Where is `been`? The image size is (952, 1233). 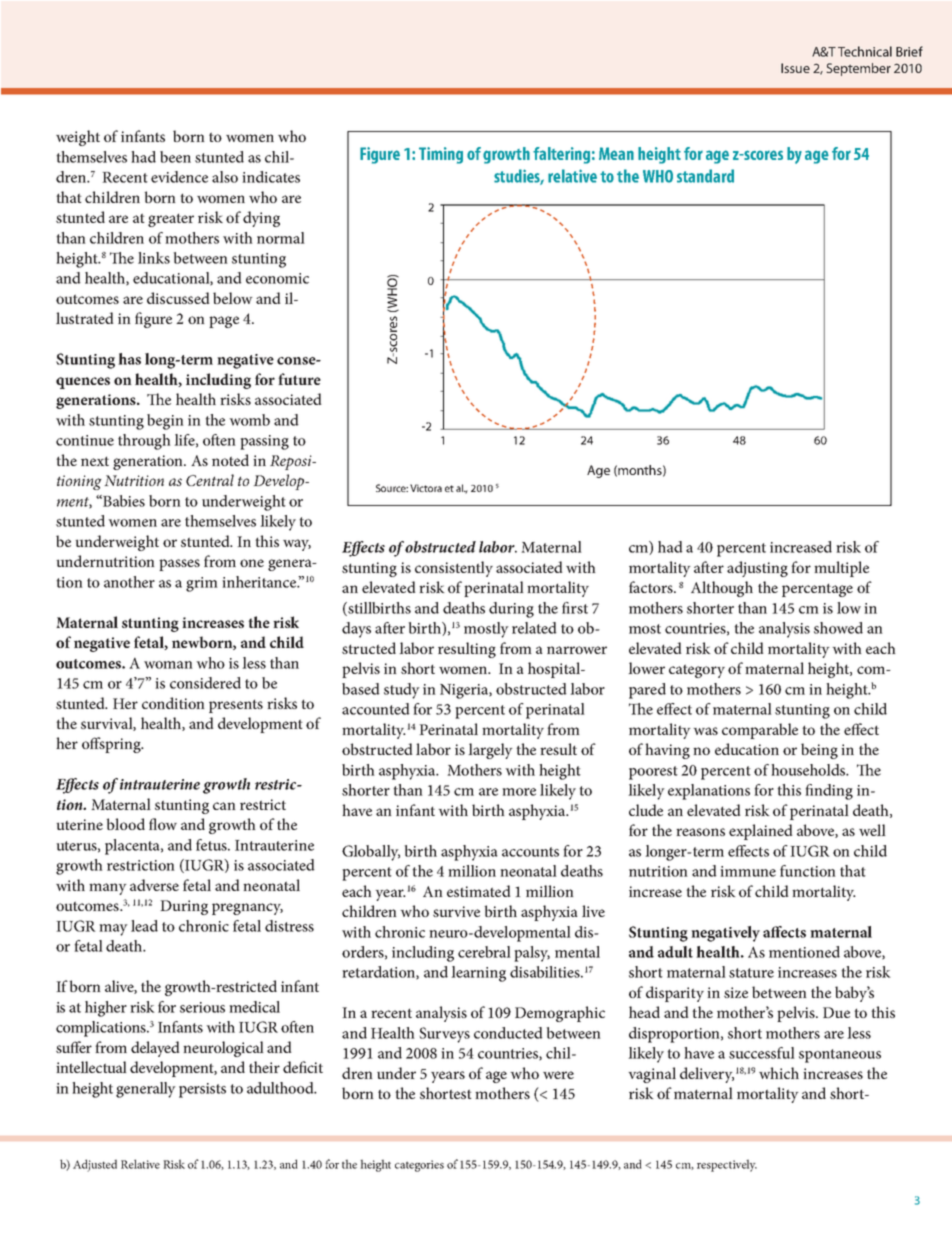
been is located at coordinates (175, 157).
